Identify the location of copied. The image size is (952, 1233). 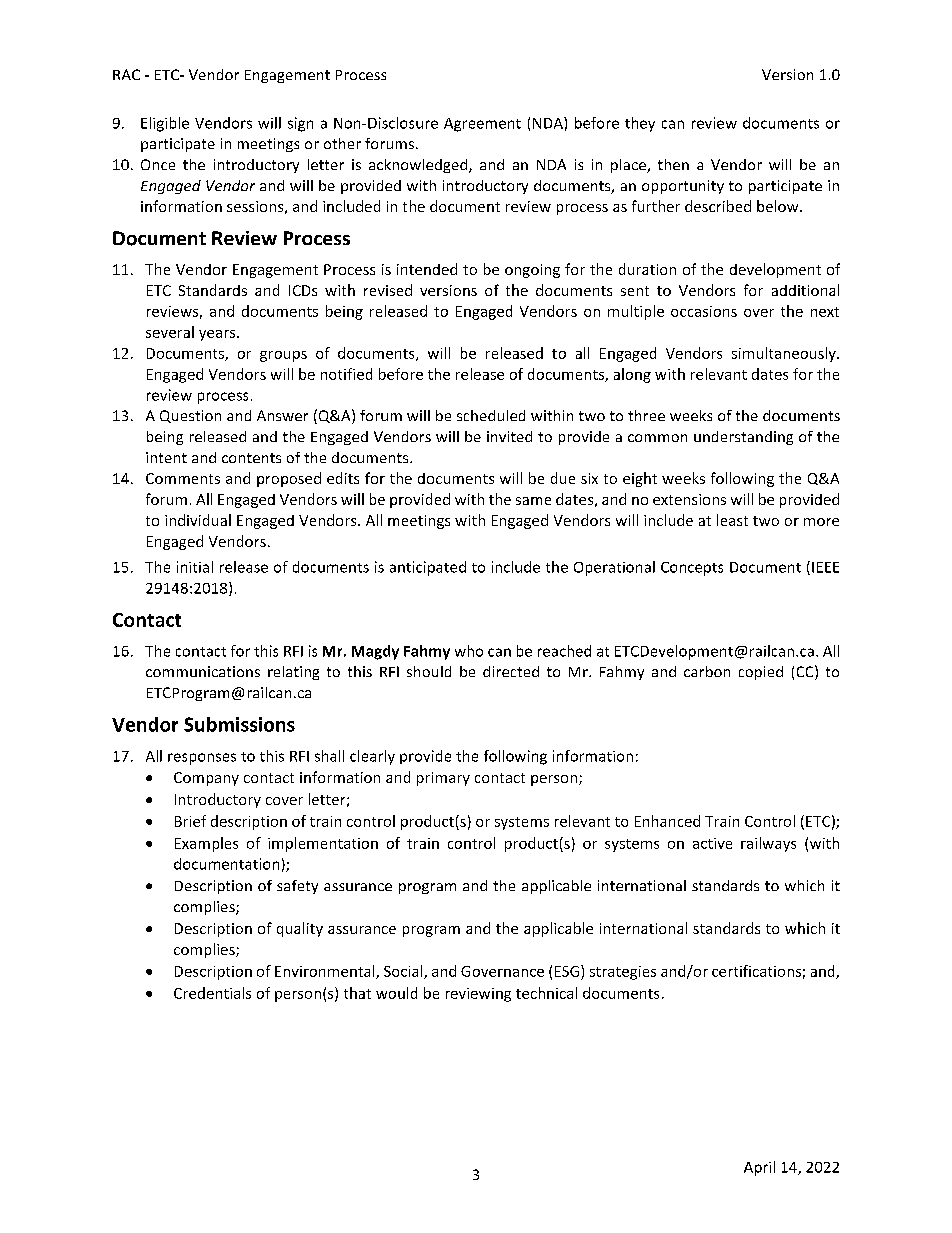
(761, 673).
